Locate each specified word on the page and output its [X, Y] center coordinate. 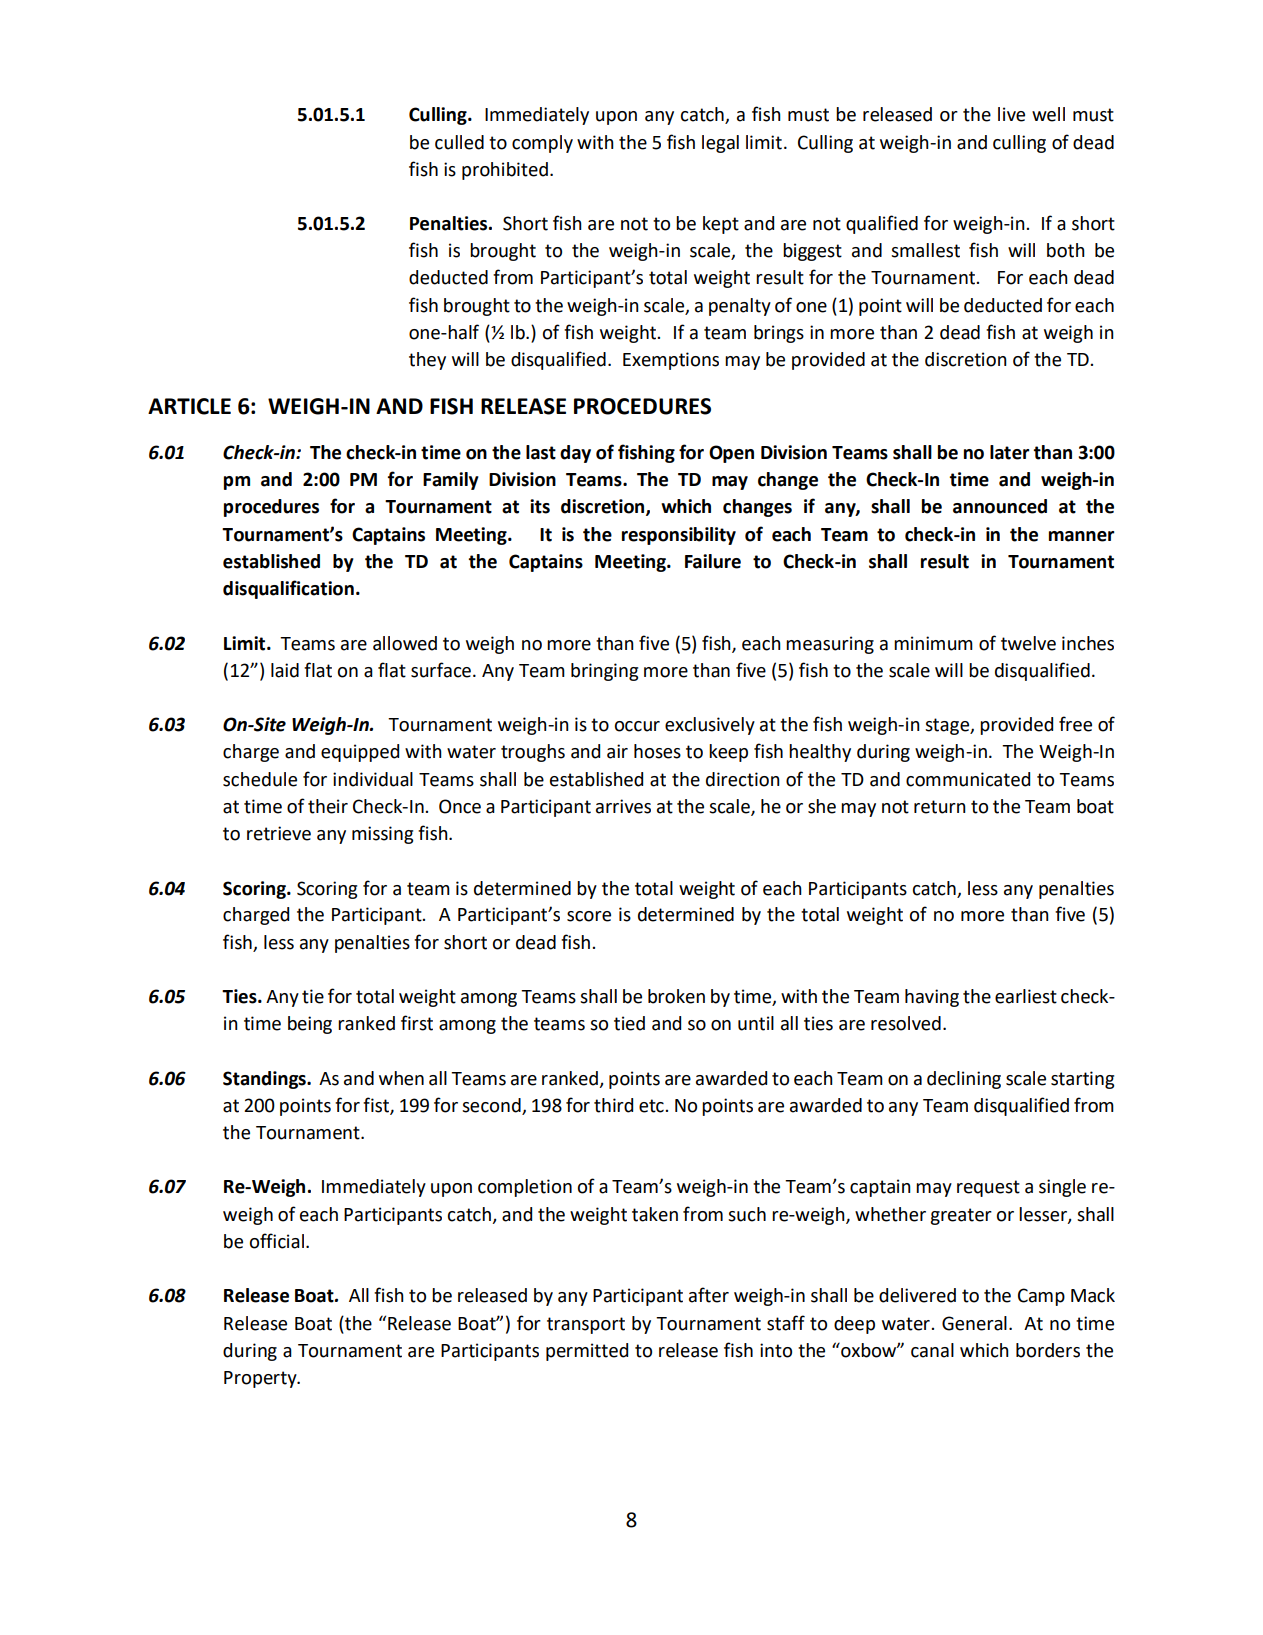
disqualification [288, 589]
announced [1000, 506]
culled [459, 142]
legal [720, 144]
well [1048, 114]
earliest [1026, 996]
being [310, 1025]
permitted [587, 1352]
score [589, 916]
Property [261, 1379]
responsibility [679, 536]
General [974, 1323]
